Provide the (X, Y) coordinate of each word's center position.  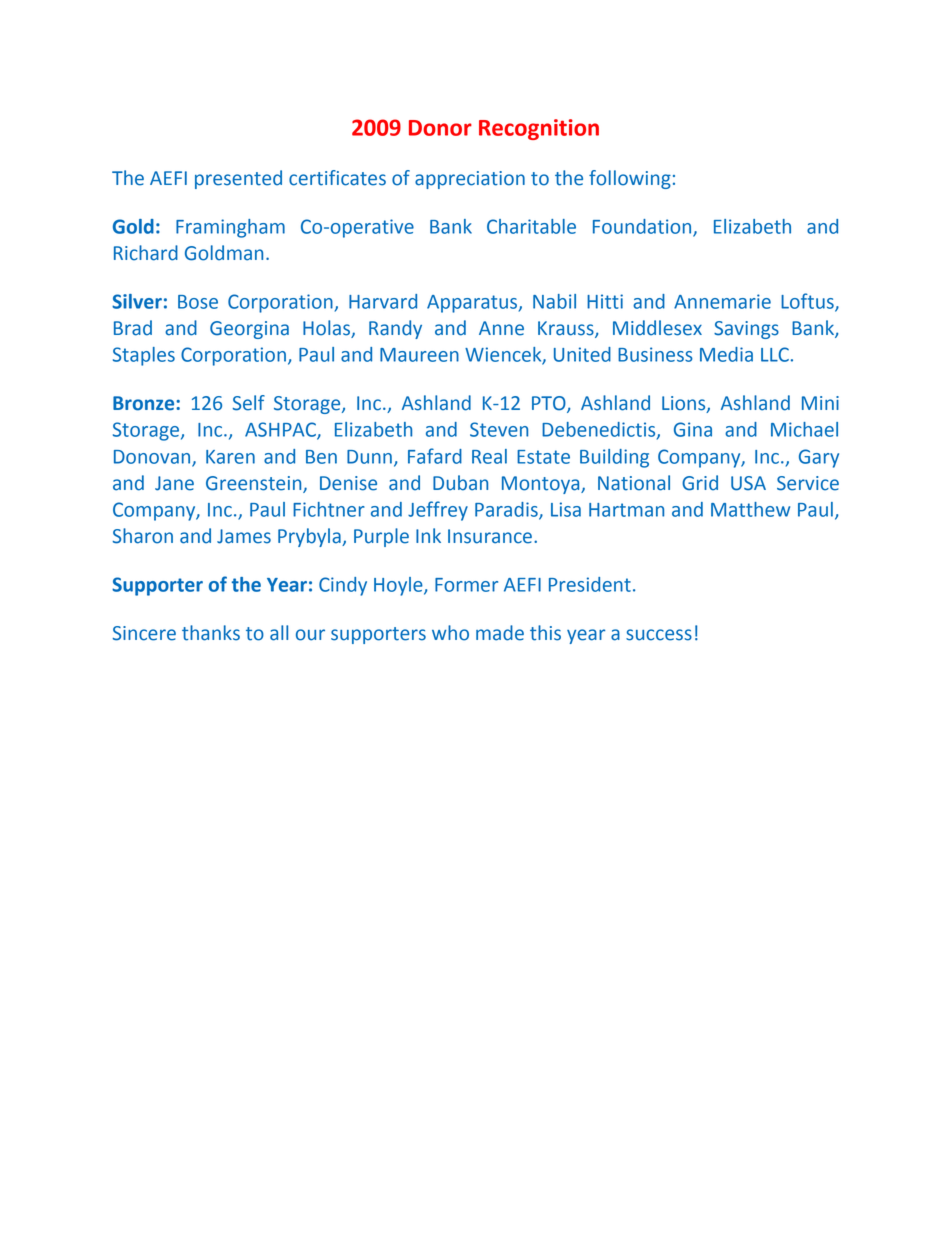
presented (238, 179)
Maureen (419, 355)
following (630, 179)
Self (249, 403)
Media (726, 354)
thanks (211, 633)
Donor (440, 128)
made (500, 633)
